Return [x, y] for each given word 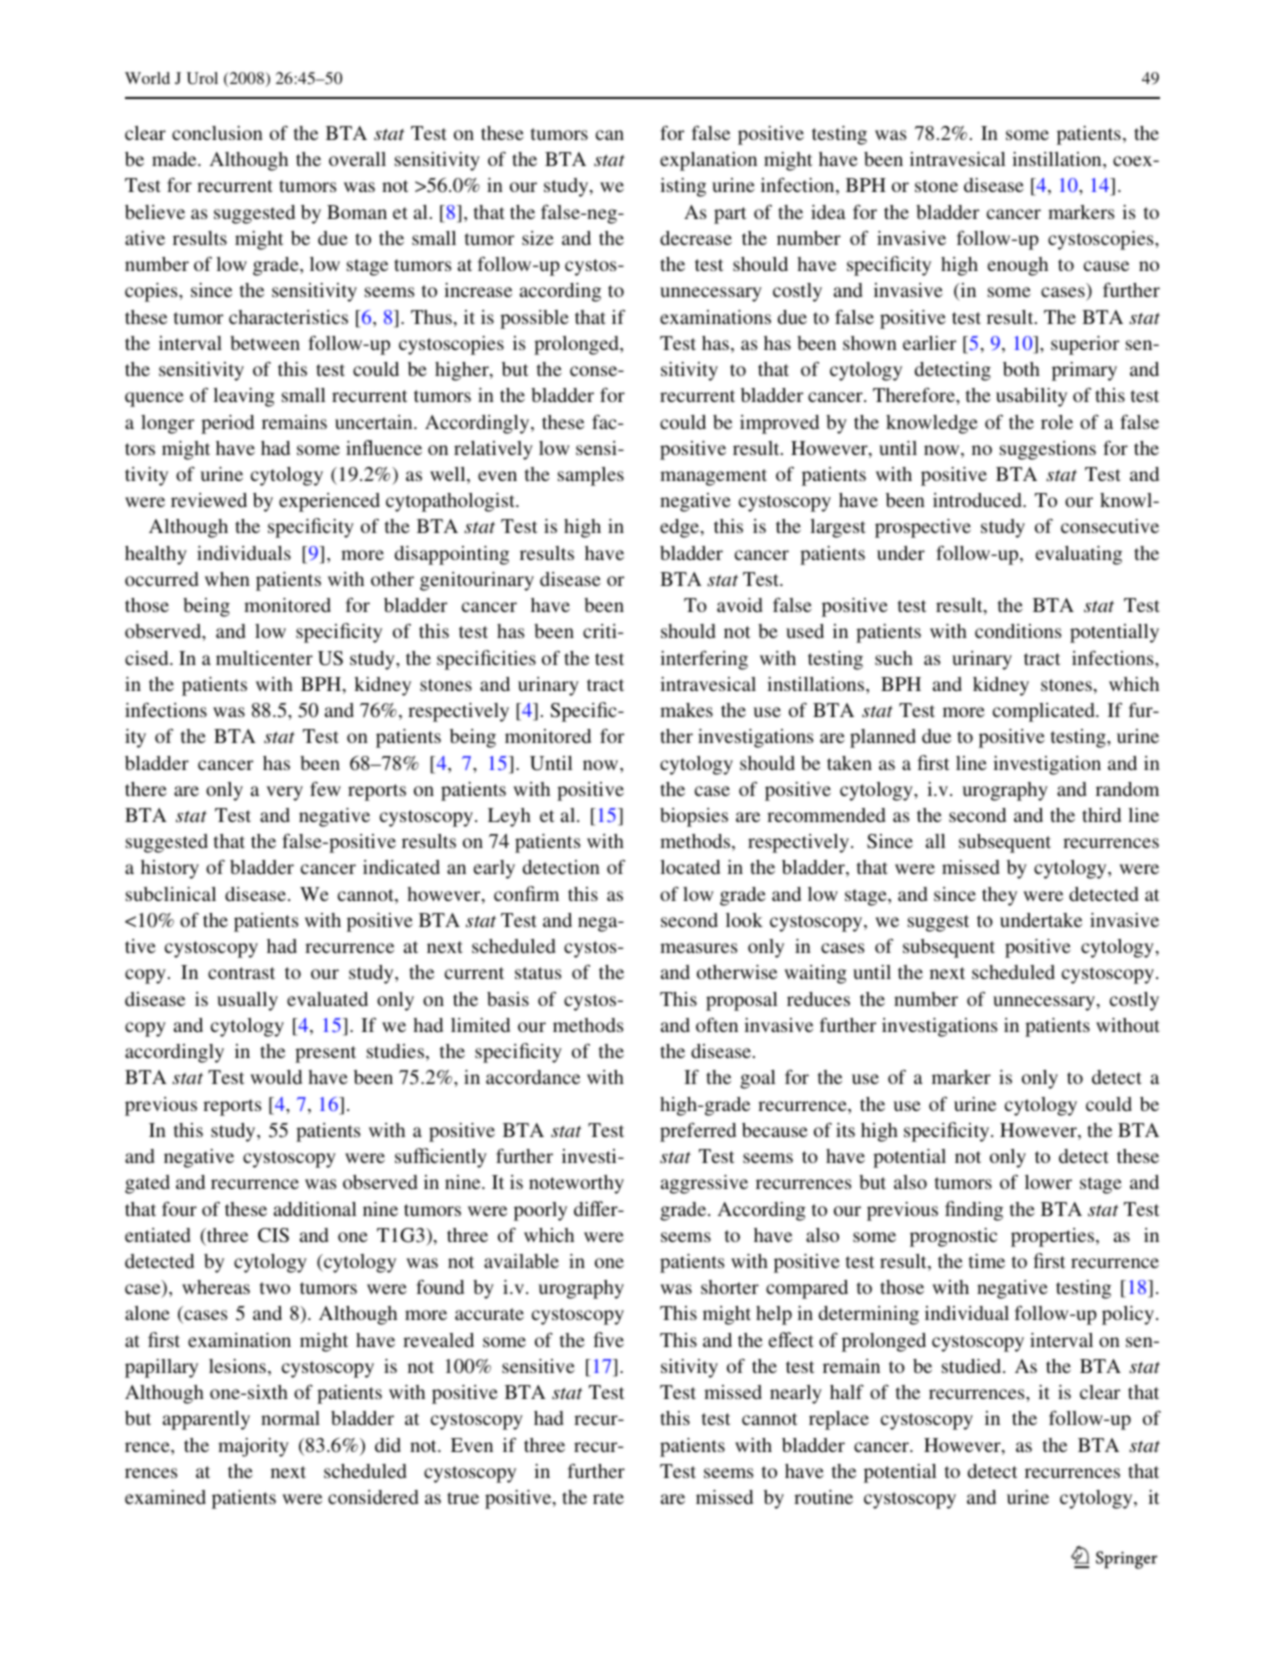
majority [253, 1447]
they [999, 896]
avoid [740, 605]
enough [1018, 266]
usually [247, 1001]
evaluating [1079, 555]
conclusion [217, 133]
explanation [708, 161]
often [717, 1024]
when [227, 579]
